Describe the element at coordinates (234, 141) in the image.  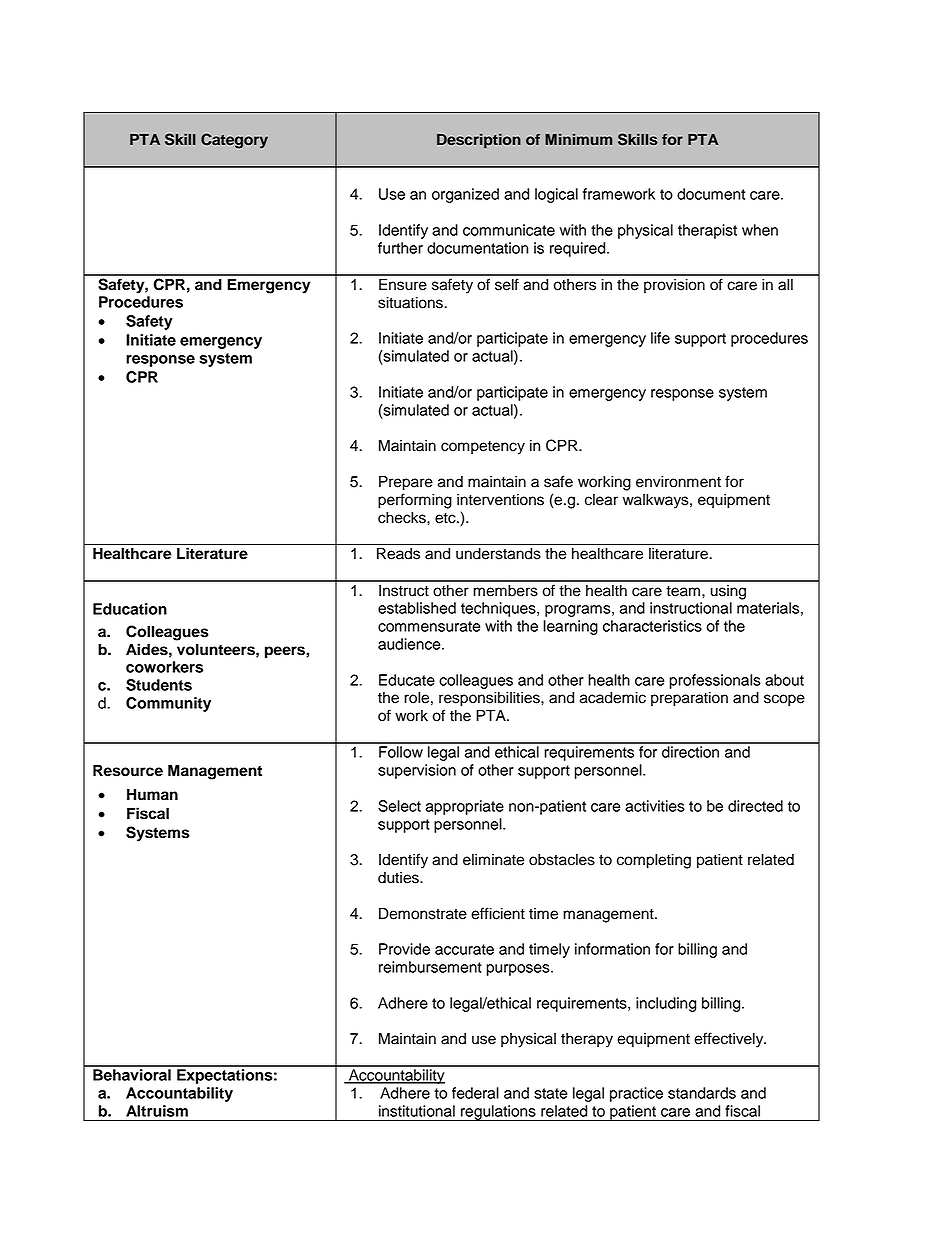
I see `Category` at that location.
